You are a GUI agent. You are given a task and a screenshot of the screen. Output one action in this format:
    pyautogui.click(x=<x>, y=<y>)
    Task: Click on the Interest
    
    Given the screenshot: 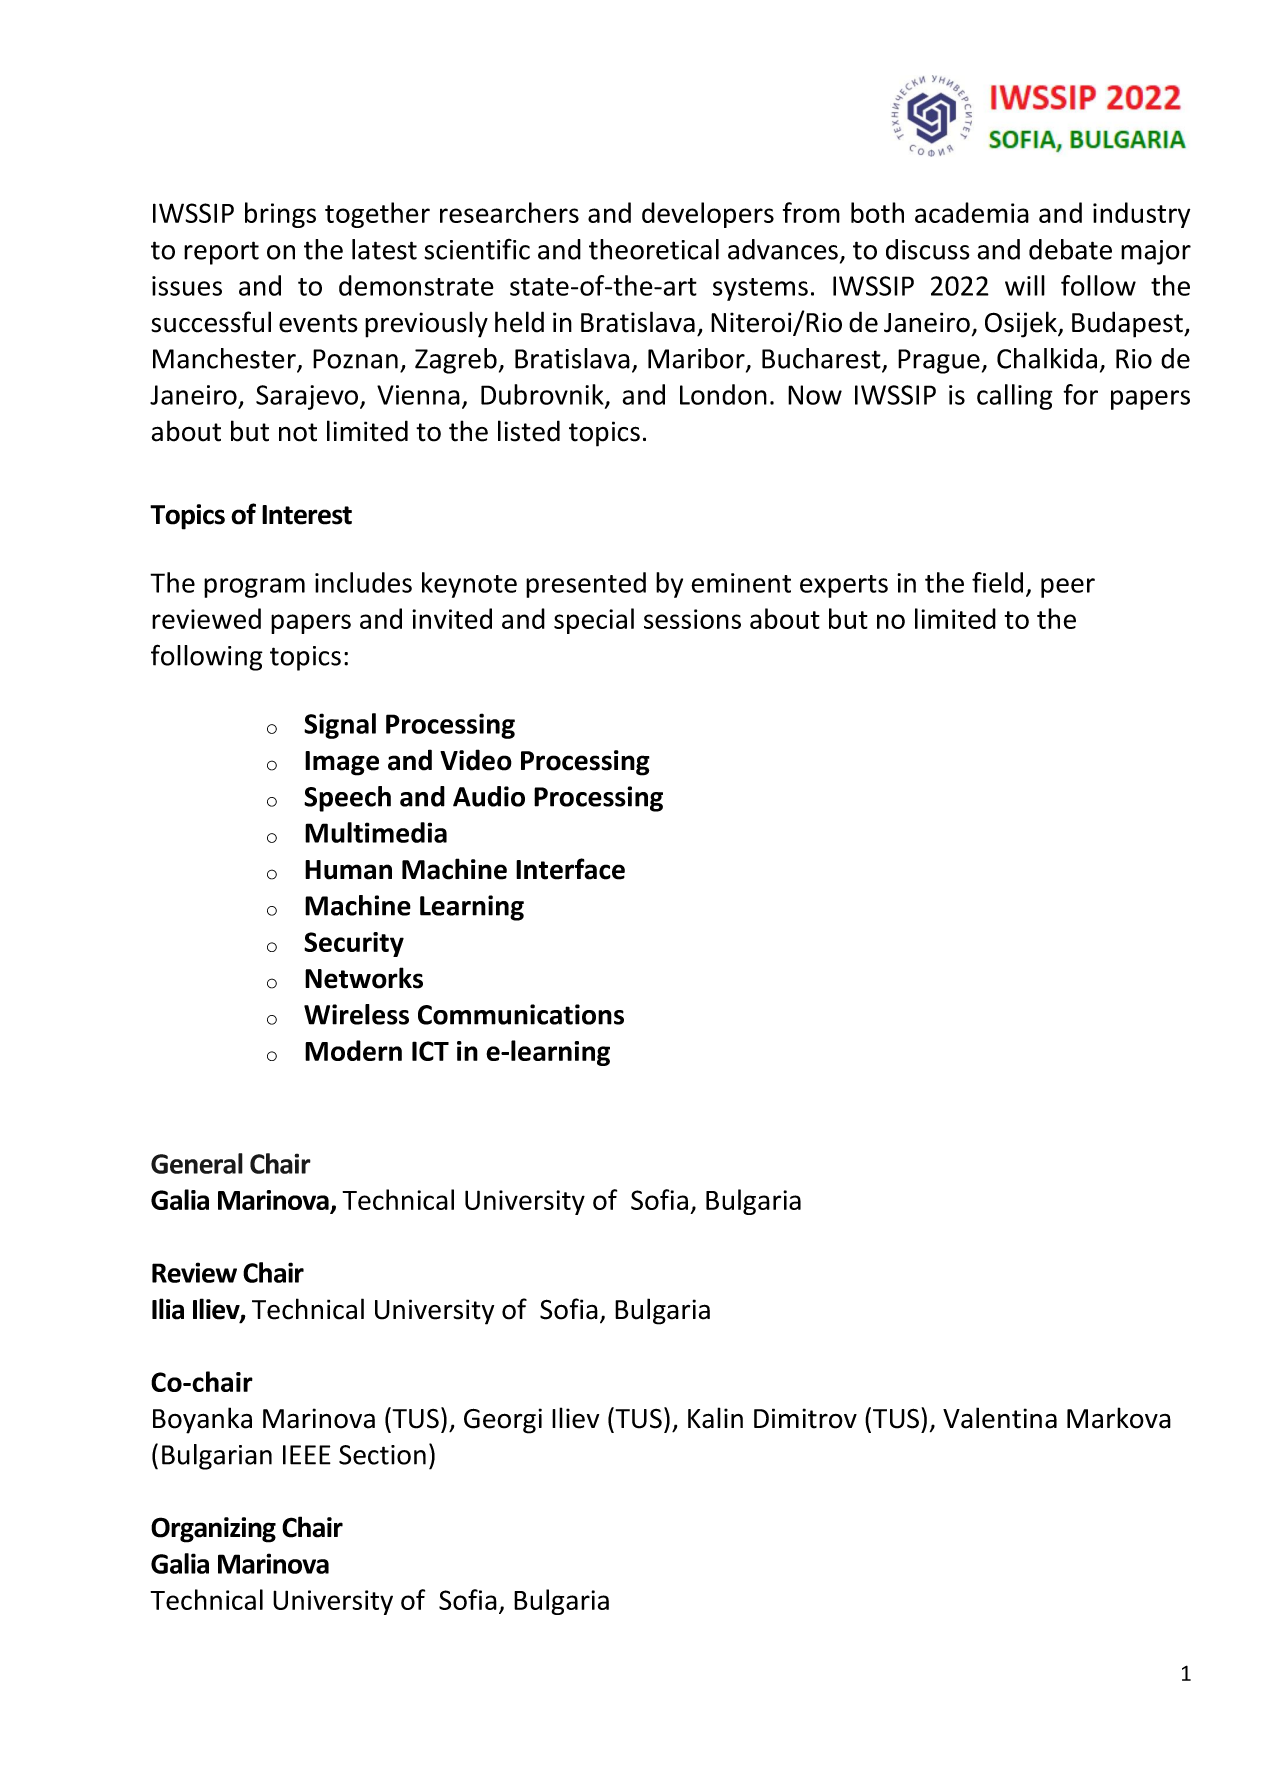 What is the action you would take?
    pyautogui.click(x=307, y=515)
